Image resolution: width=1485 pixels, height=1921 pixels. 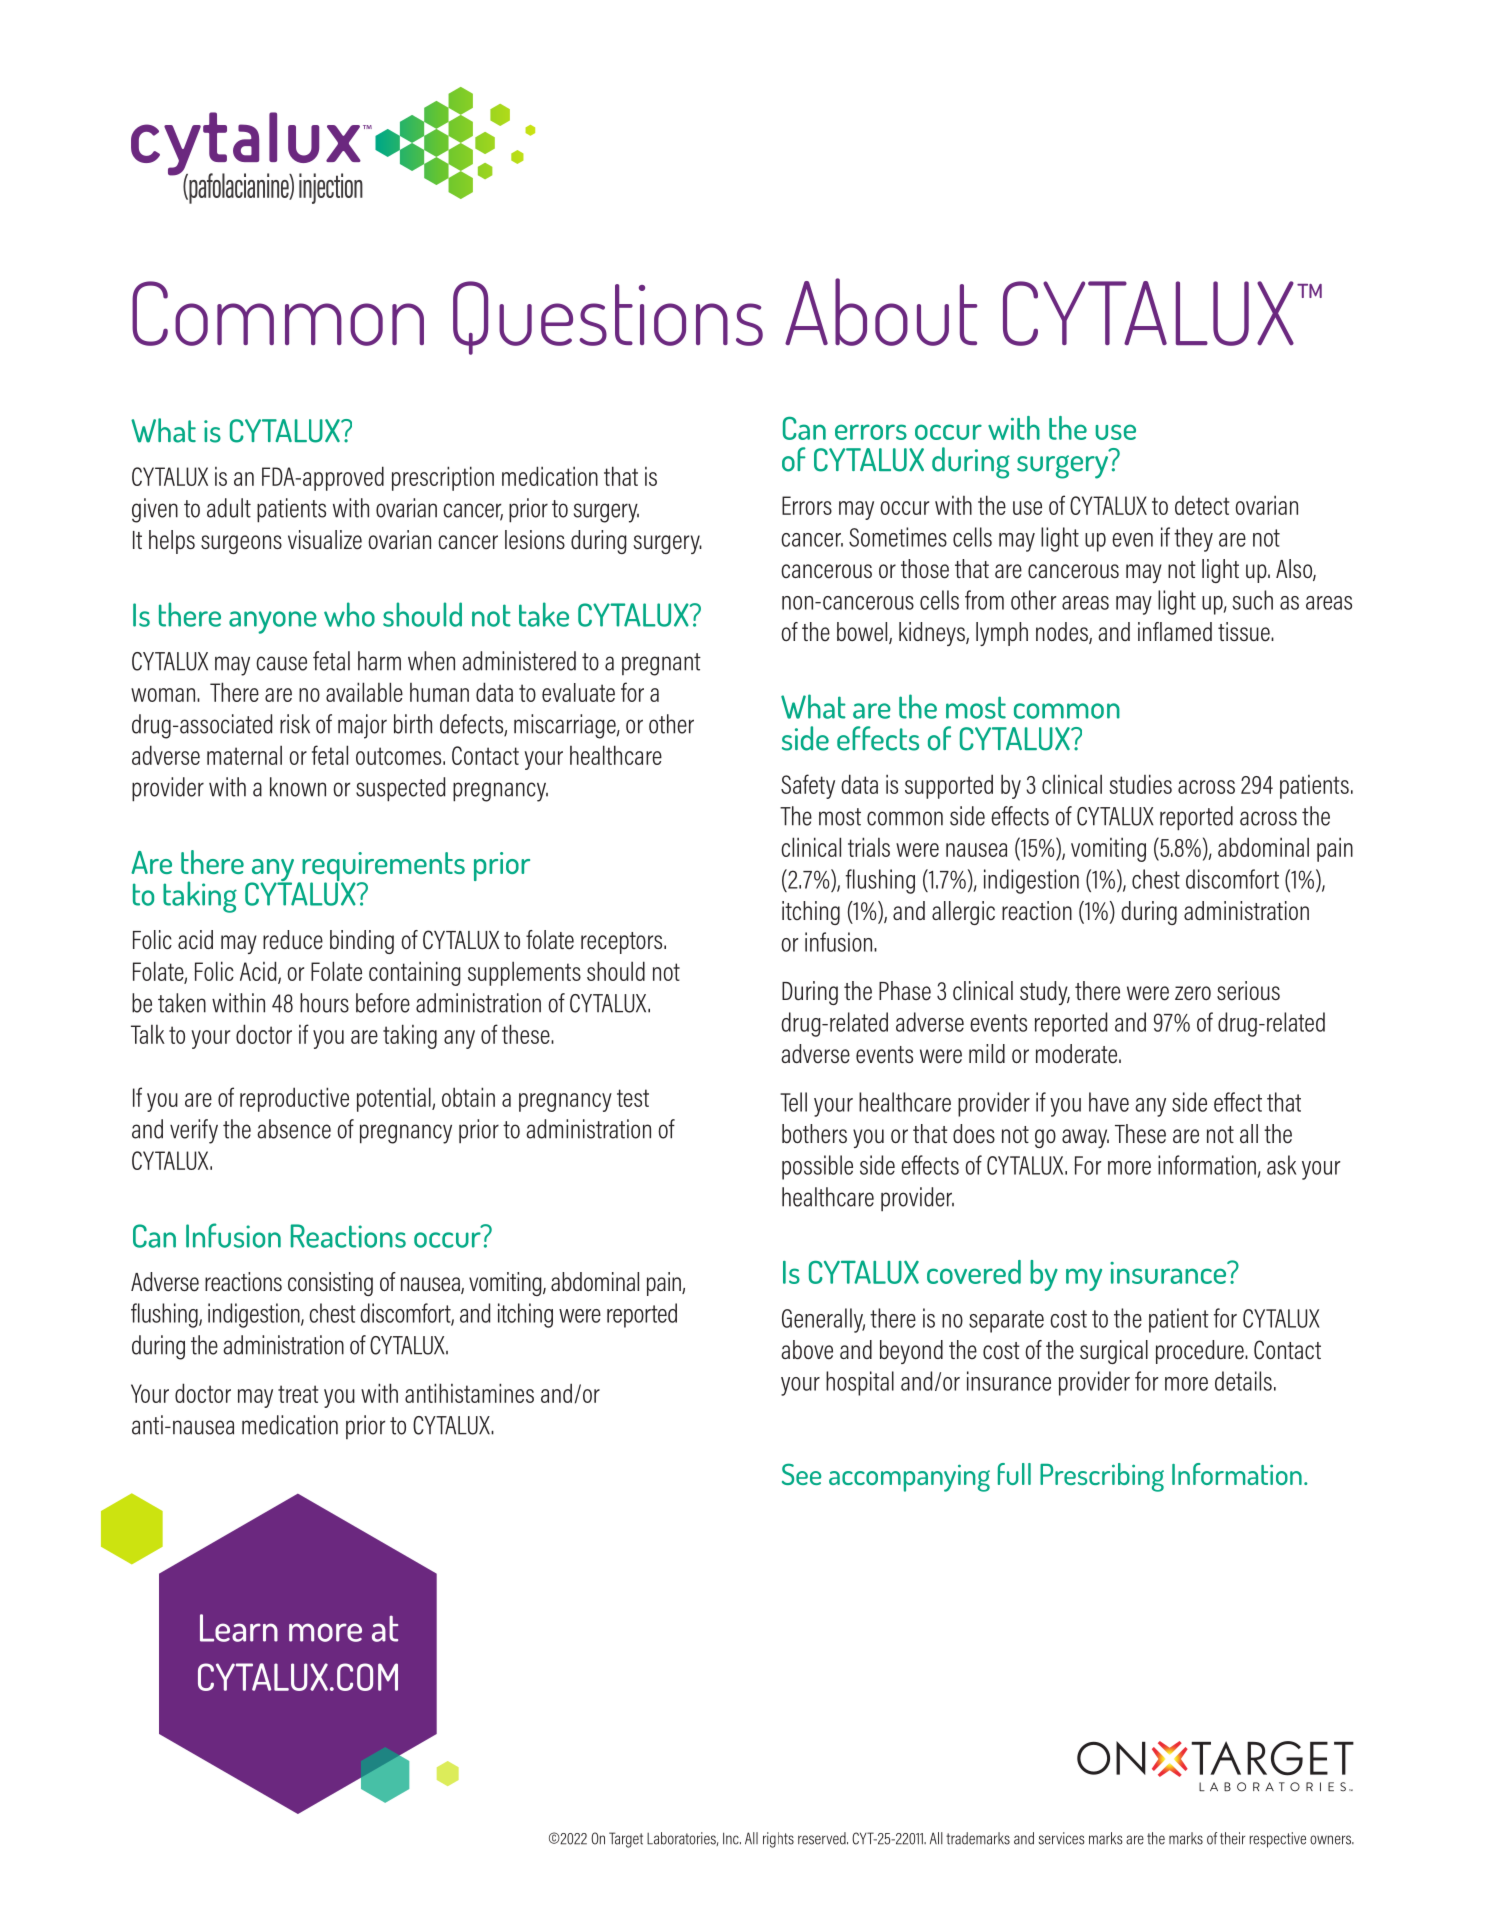 I want to click on detect, so click(x=1202, y=505).
